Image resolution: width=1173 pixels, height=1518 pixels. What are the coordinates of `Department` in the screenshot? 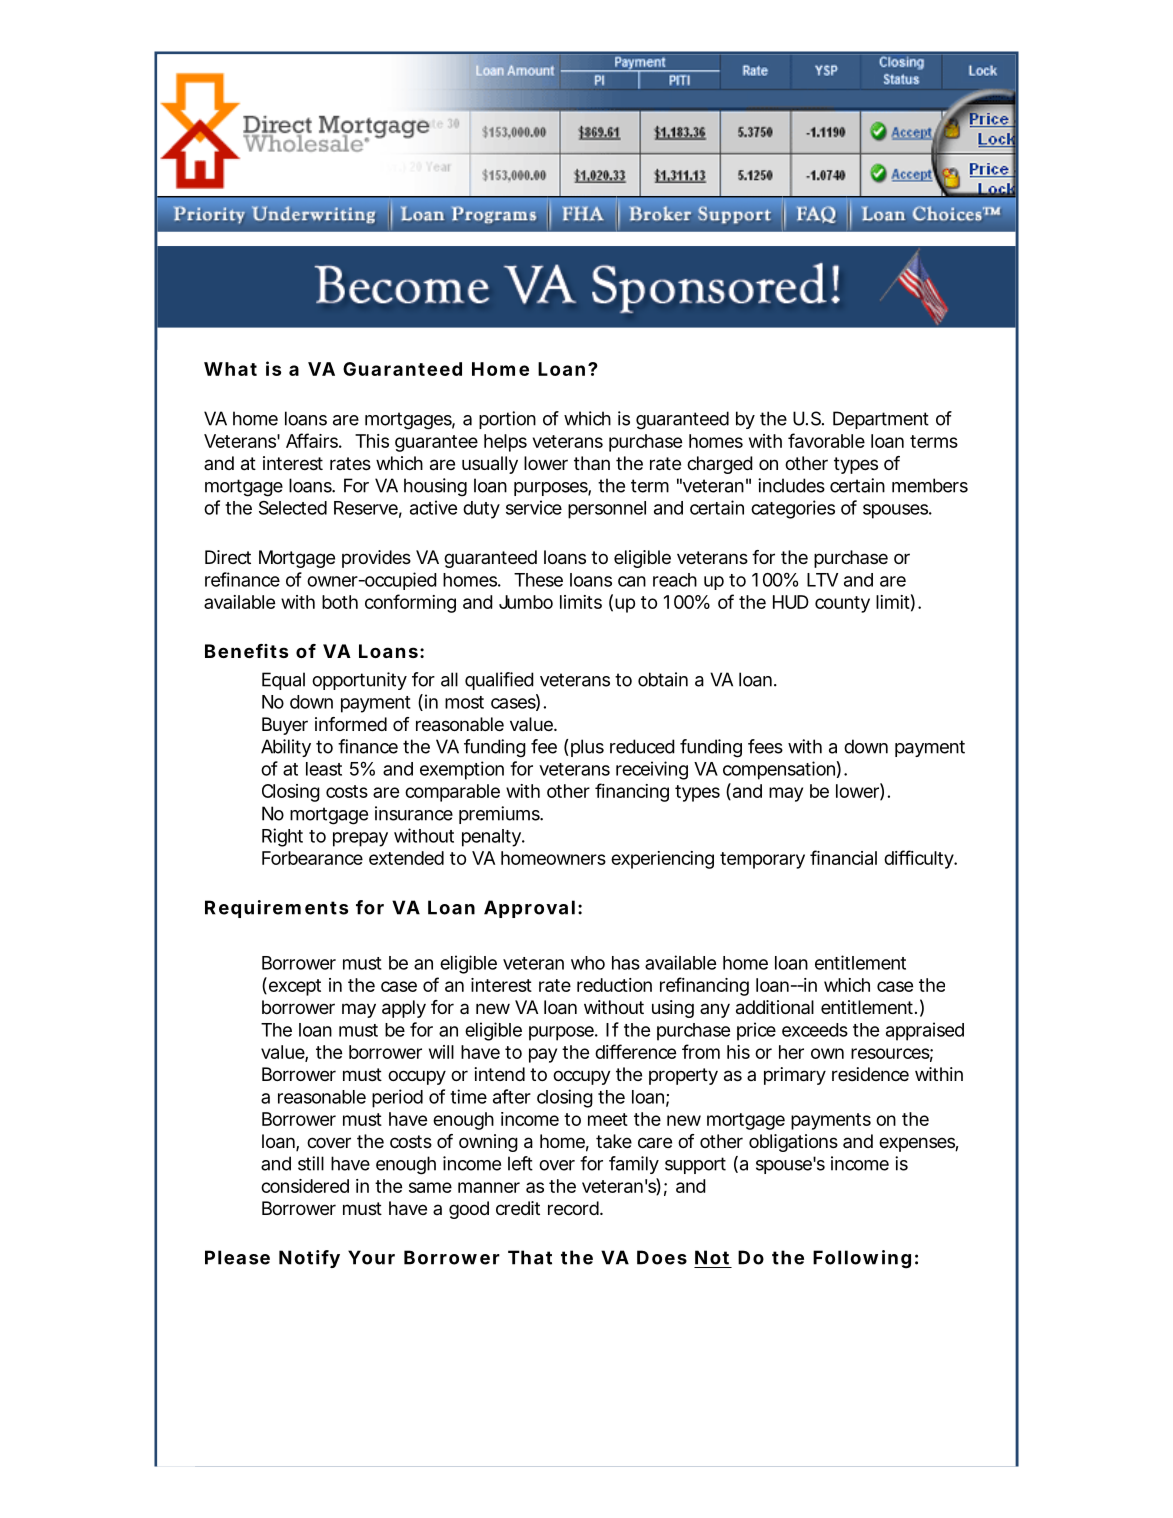 It's located at (881, 420).
